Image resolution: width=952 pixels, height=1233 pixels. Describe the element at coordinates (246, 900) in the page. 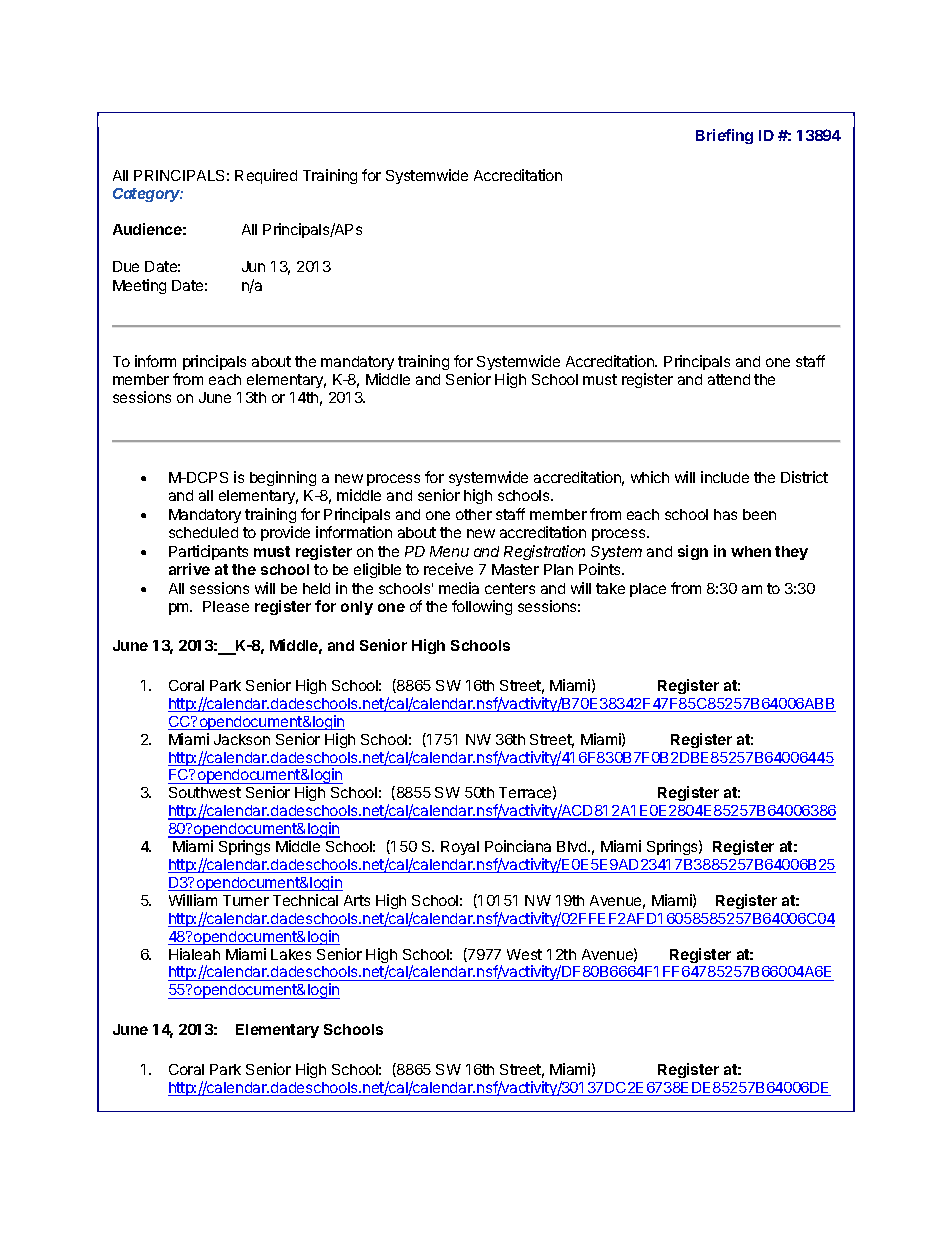

I see `Turner` at that location.
